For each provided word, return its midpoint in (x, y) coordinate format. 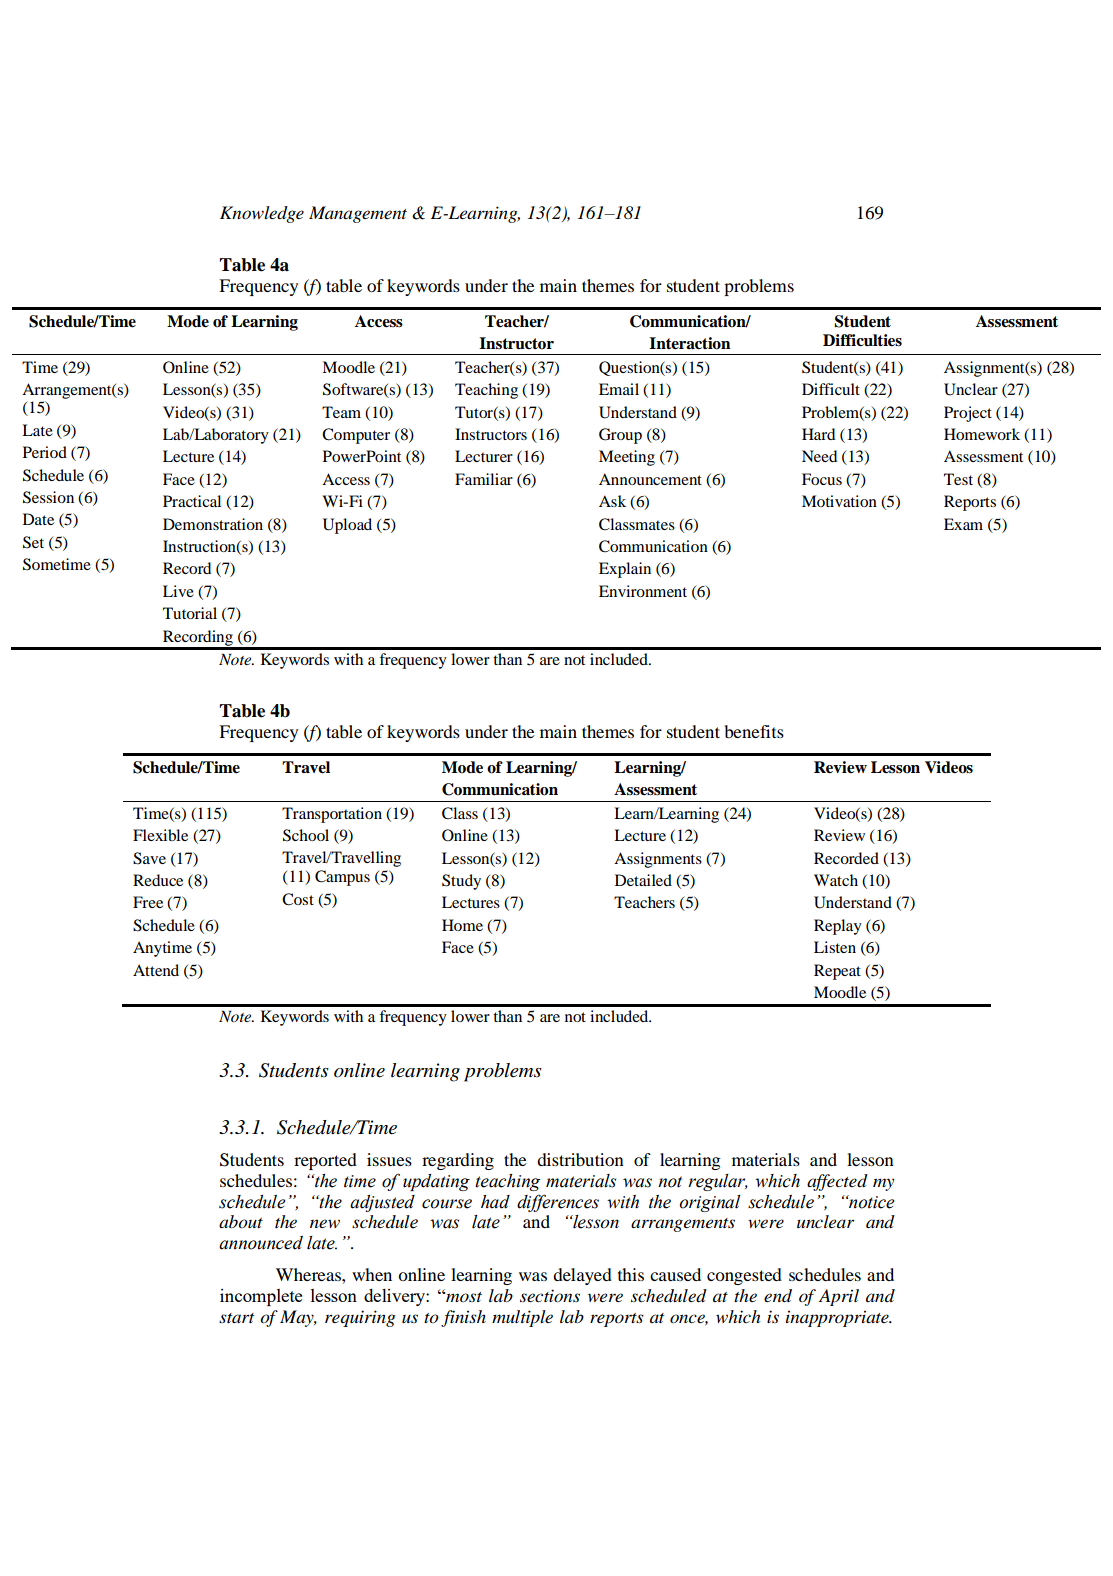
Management (358, 214)
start (236, 1318)
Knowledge (262, 214)
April (839, 1297)
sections (550, 1296)
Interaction (690, 343)
